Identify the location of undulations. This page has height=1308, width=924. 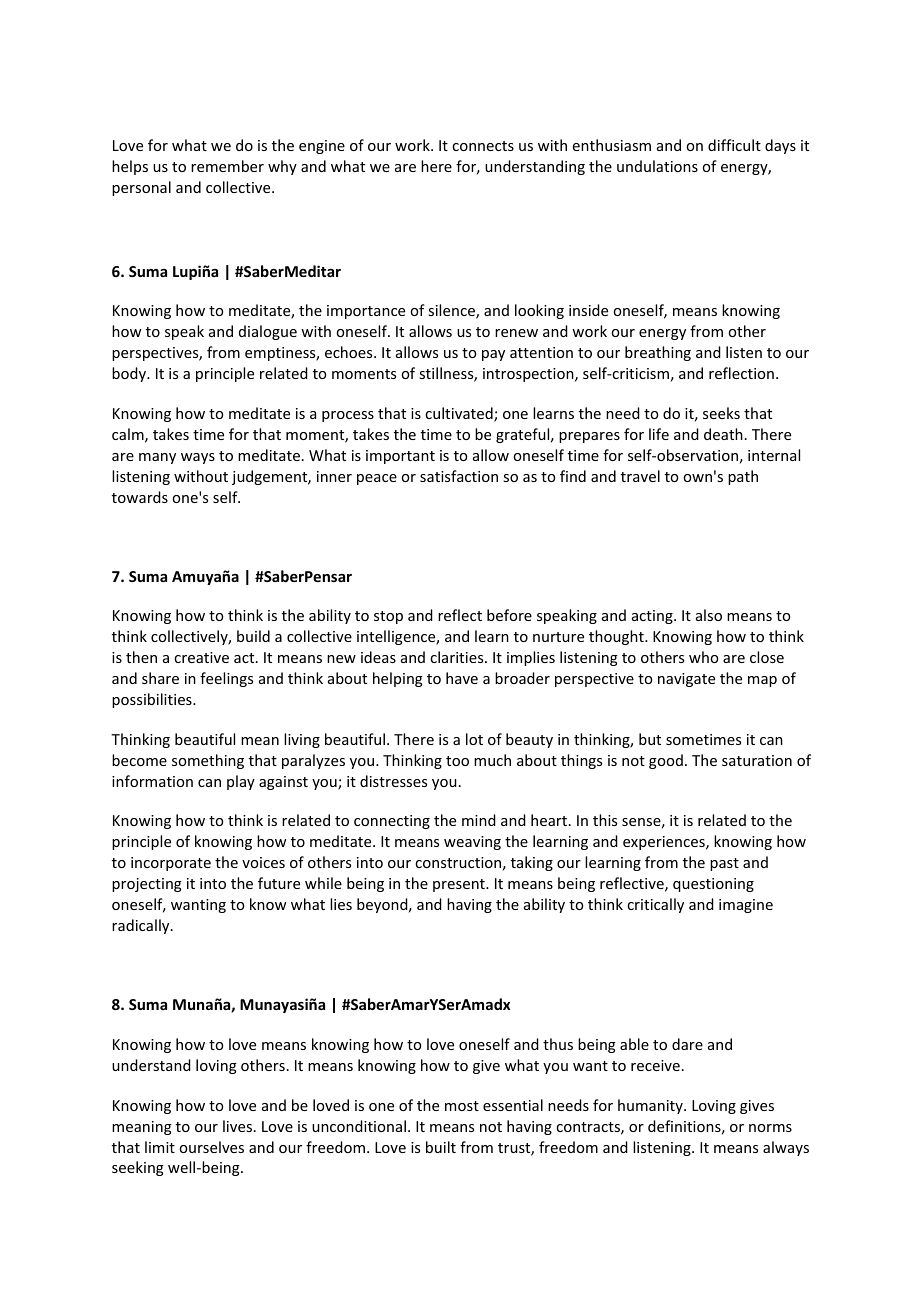
(657, 166).
